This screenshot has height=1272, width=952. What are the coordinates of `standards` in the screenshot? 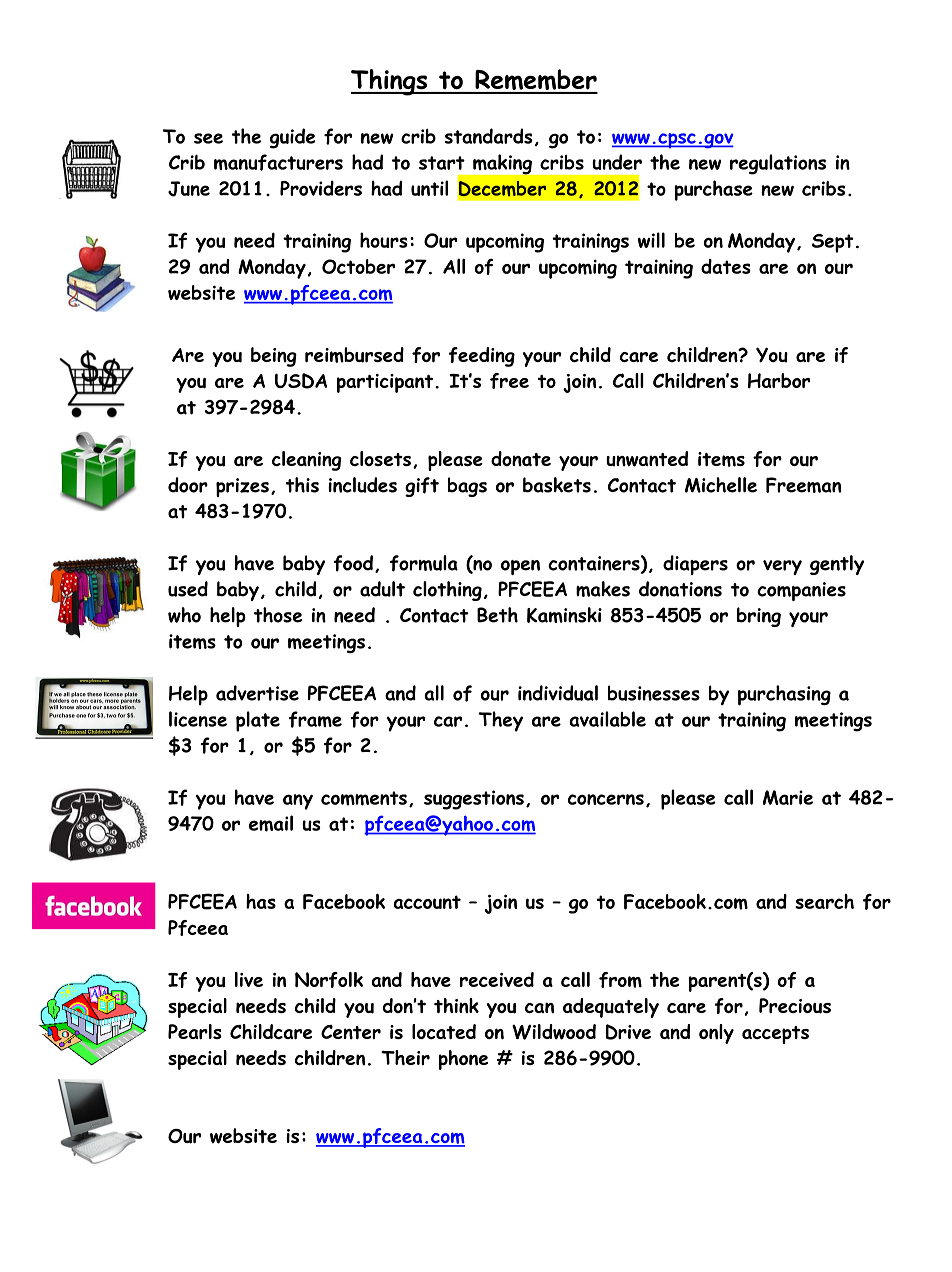 It's located at (489, 136).
